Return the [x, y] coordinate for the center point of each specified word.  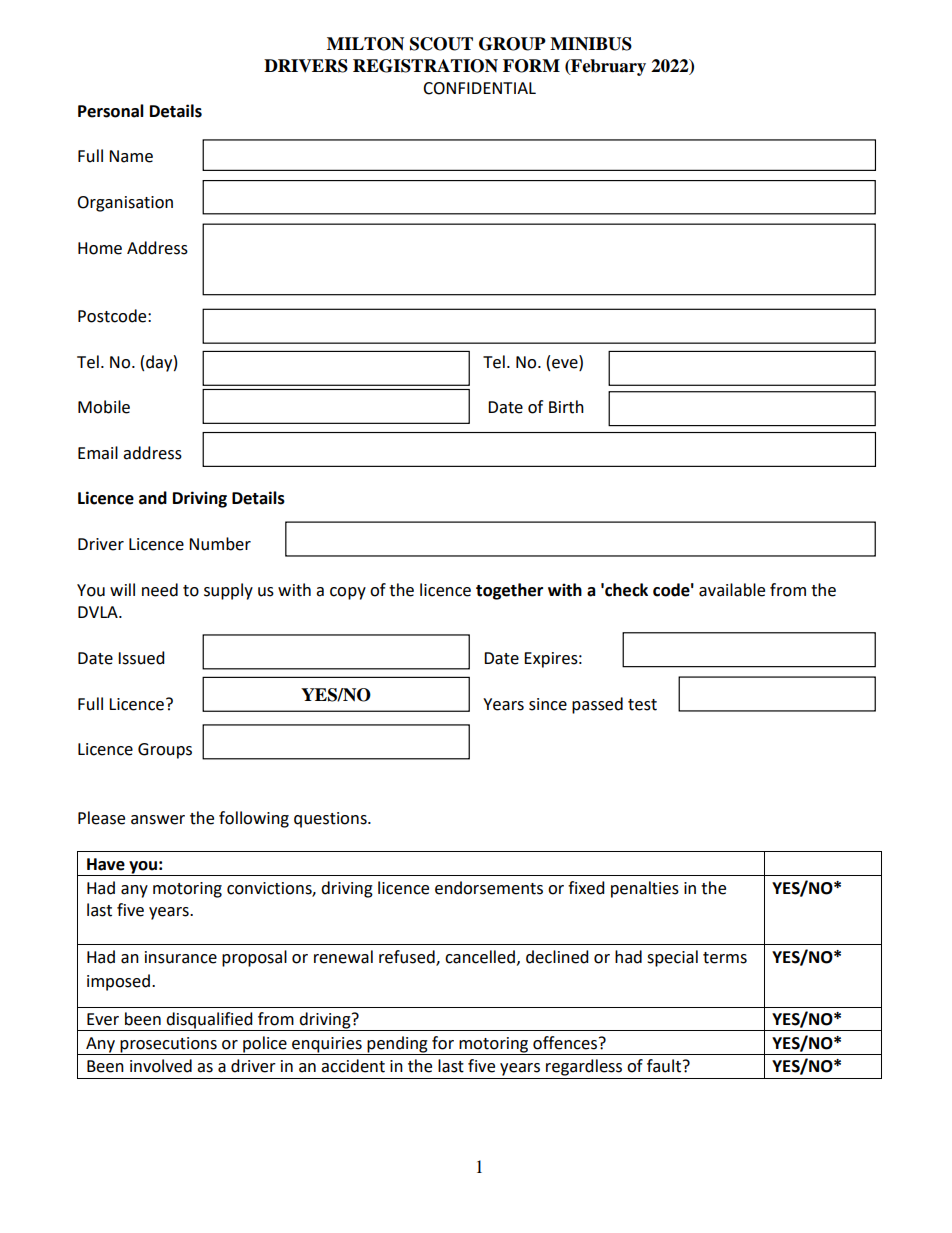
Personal [111, 111]
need [160, 590]
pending [397, 1045]
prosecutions [168, 1046]
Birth [566, 407]
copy [348, 593]
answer [158, 820]
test [642, 705]
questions [331, 820]
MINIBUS [591, 44]
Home [100, 248]
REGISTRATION [425, 66]
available [732, 590]
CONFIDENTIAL [479, 88]
